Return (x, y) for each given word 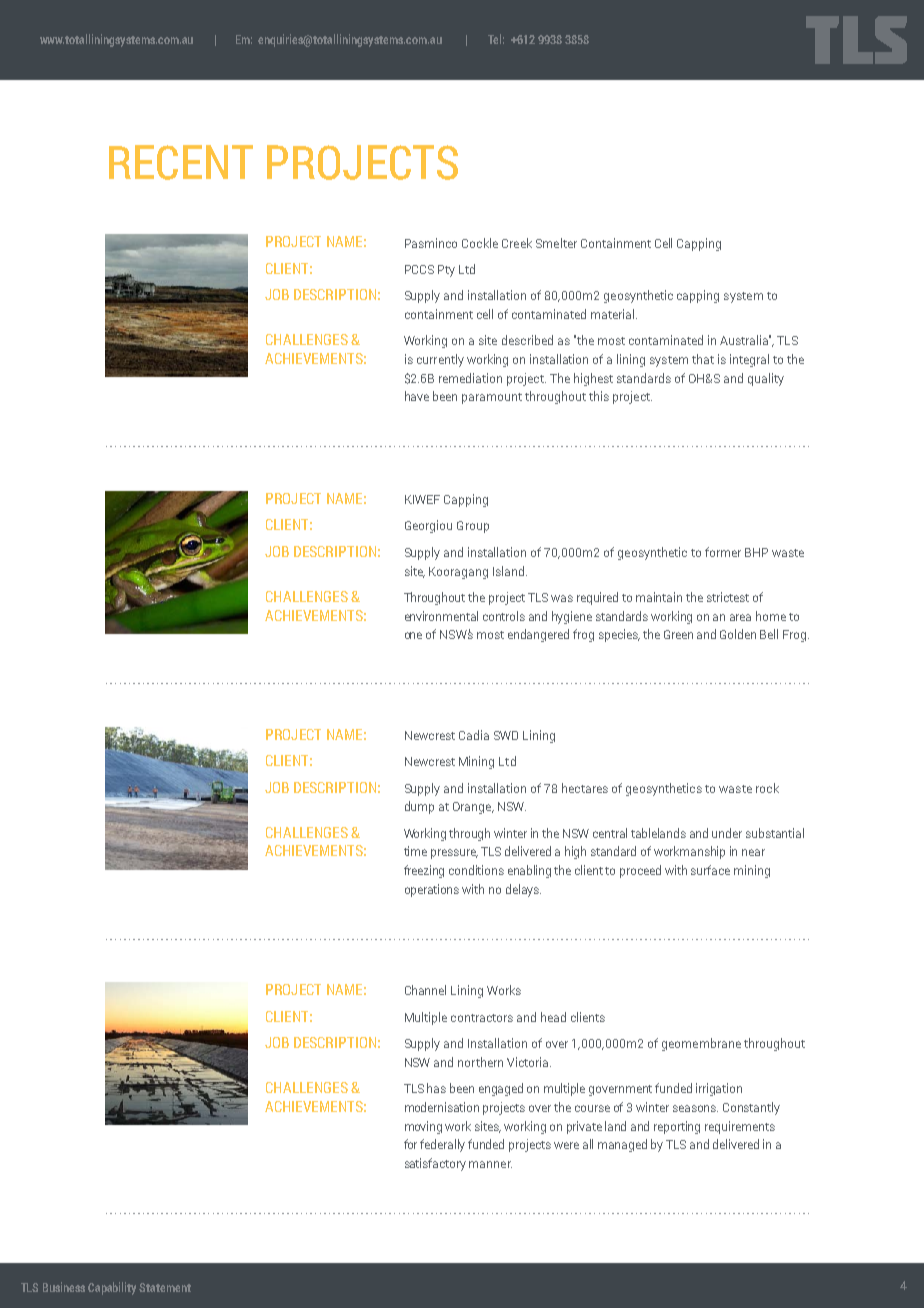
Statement (165, 1287)
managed (622, 1145)
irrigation (719, 1089)
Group (473, 527)
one (413, 635)
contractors (482, 1018)
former (723, 552)
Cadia (474, 735)
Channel (425, 990)
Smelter (556, 243)
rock (767, 788)
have (417, 396)
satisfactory (435, 1164)
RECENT (181, 162)
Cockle (480, 243)
